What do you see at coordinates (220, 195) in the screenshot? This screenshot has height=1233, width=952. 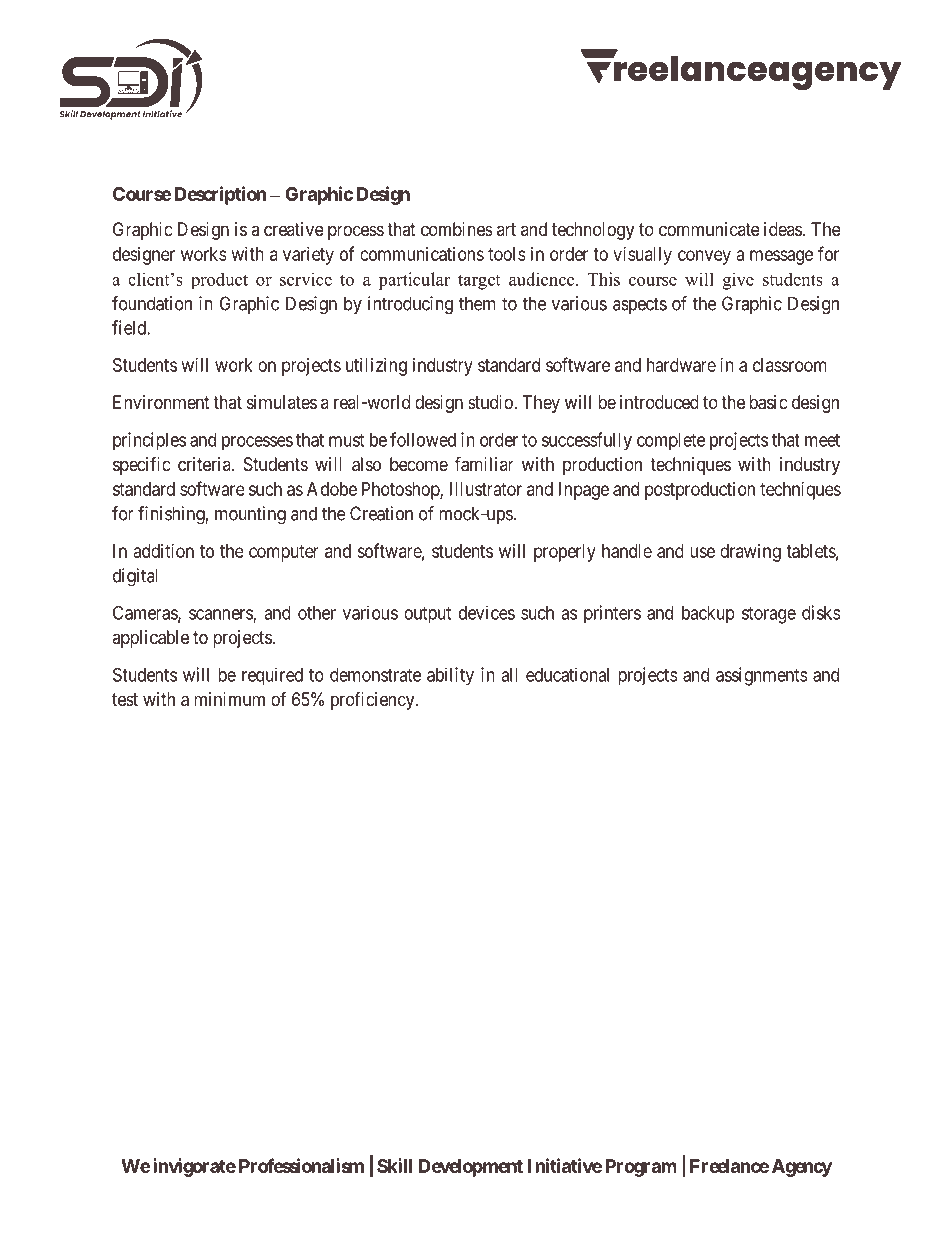 I see `Description` at bounding box center [220, 195].
